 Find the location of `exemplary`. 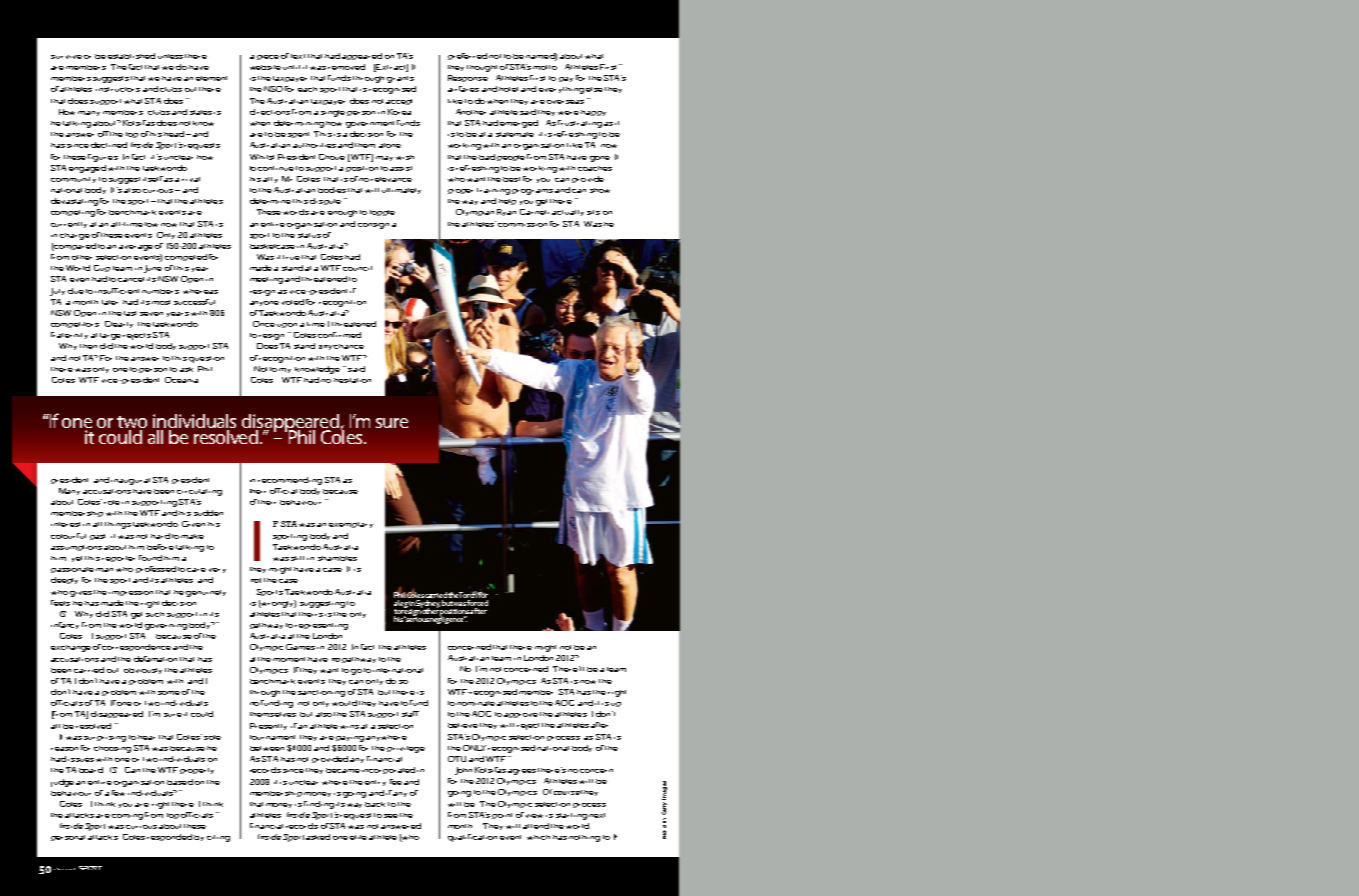

exemplary is located at coordinates (351, 525).
